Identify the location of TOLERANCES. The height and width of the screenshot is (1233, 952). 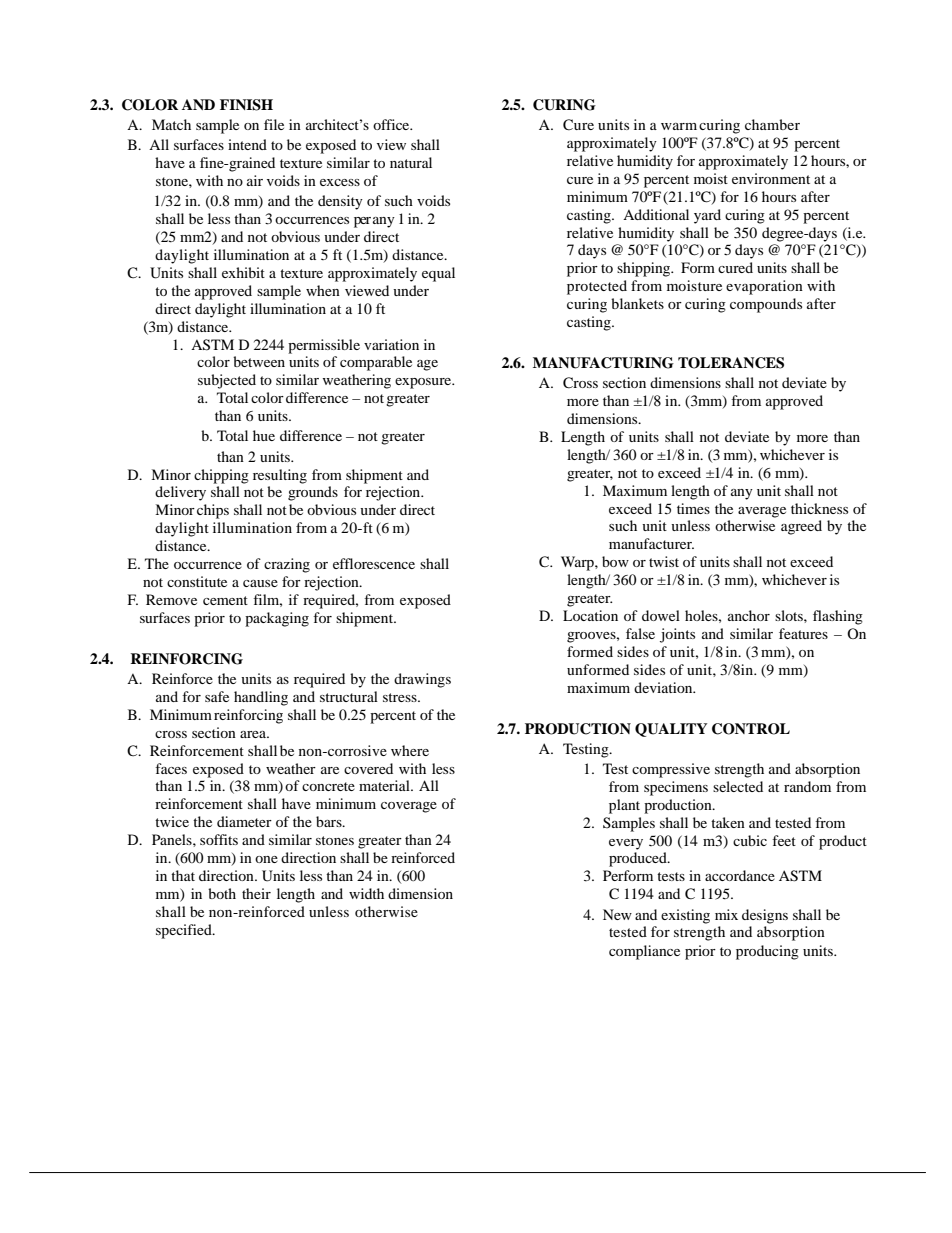
(731, 363).
